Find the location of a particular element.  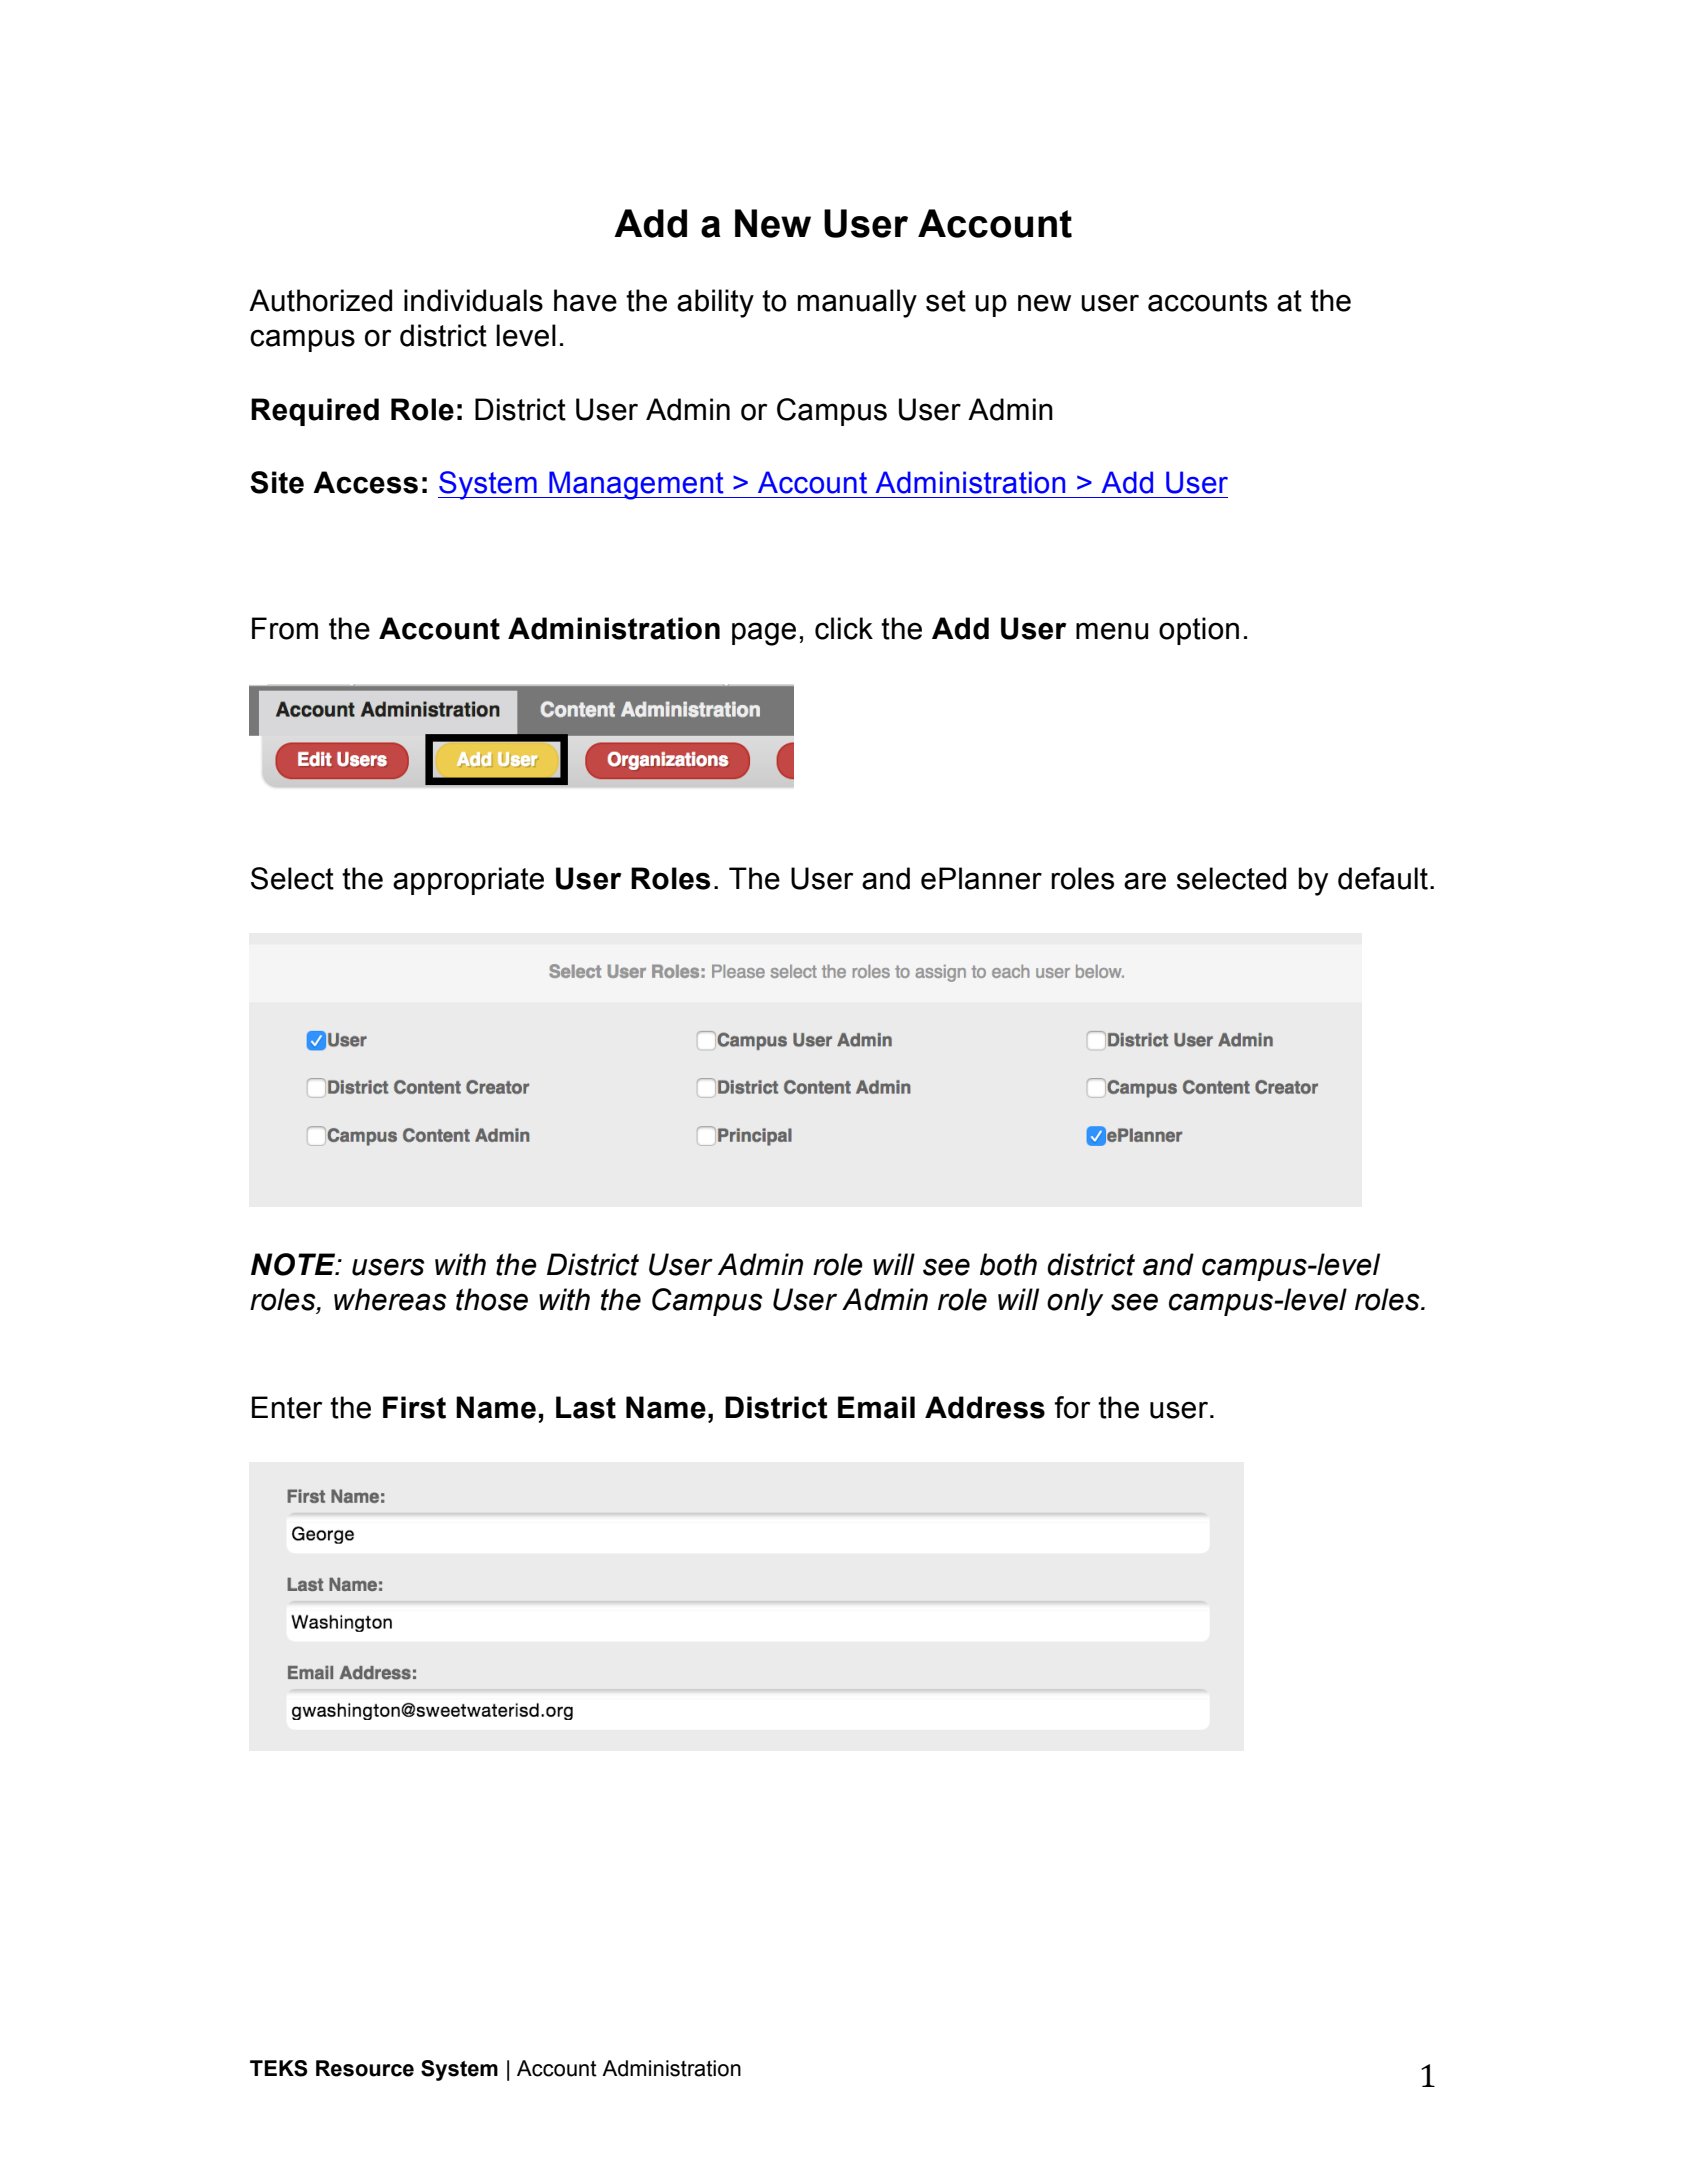

individuals is located at coordinates (473, 300).
